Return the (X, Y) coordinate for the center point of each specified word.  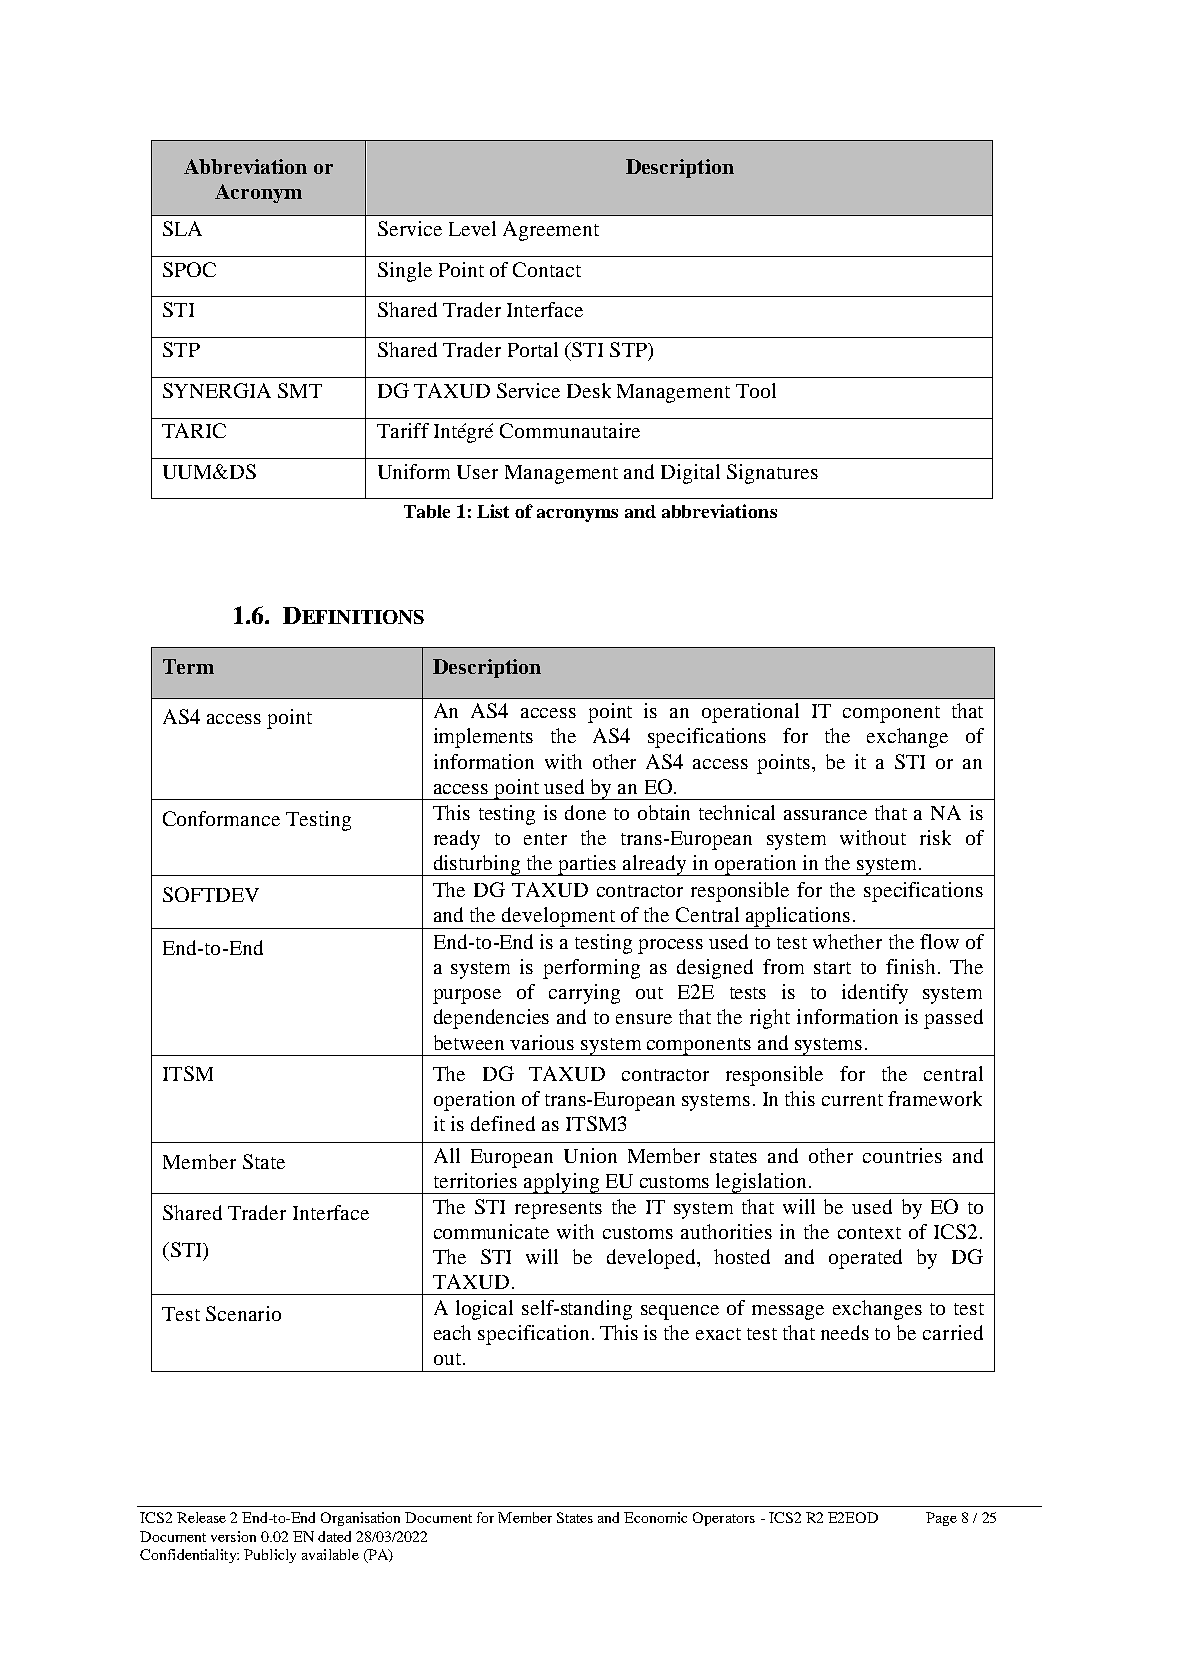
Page (941, 1519)
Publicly (270, 1556)
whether (847, 941)
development (558, 918)
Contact (547, 269)
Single (405, 272)
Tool (756, 390)
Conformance (221, 818)
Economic (655, 1517)
